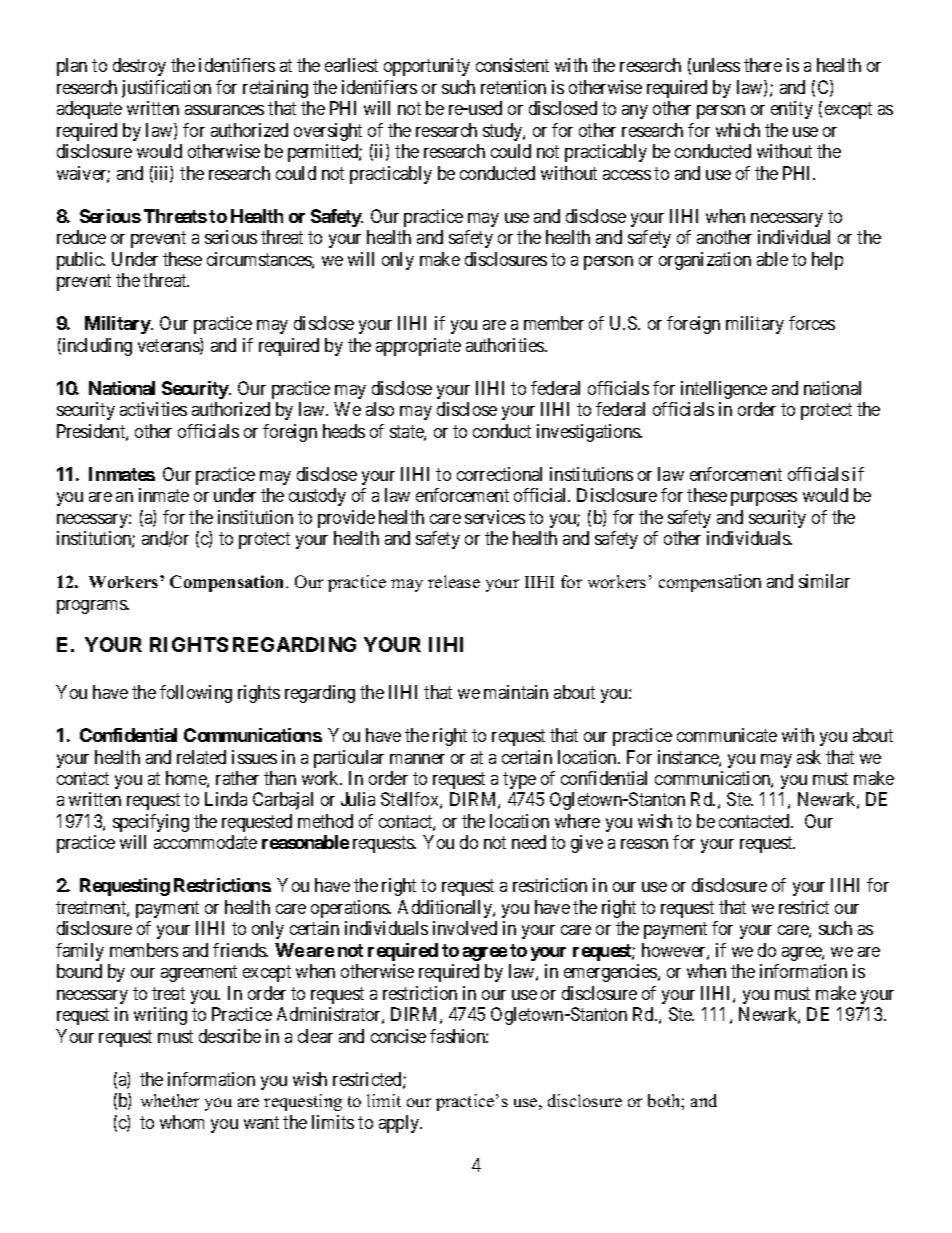 The image size is (952, 1233). Describe the element at coordinates (153, 409) in the screenshot. I see `activities` at that location.
